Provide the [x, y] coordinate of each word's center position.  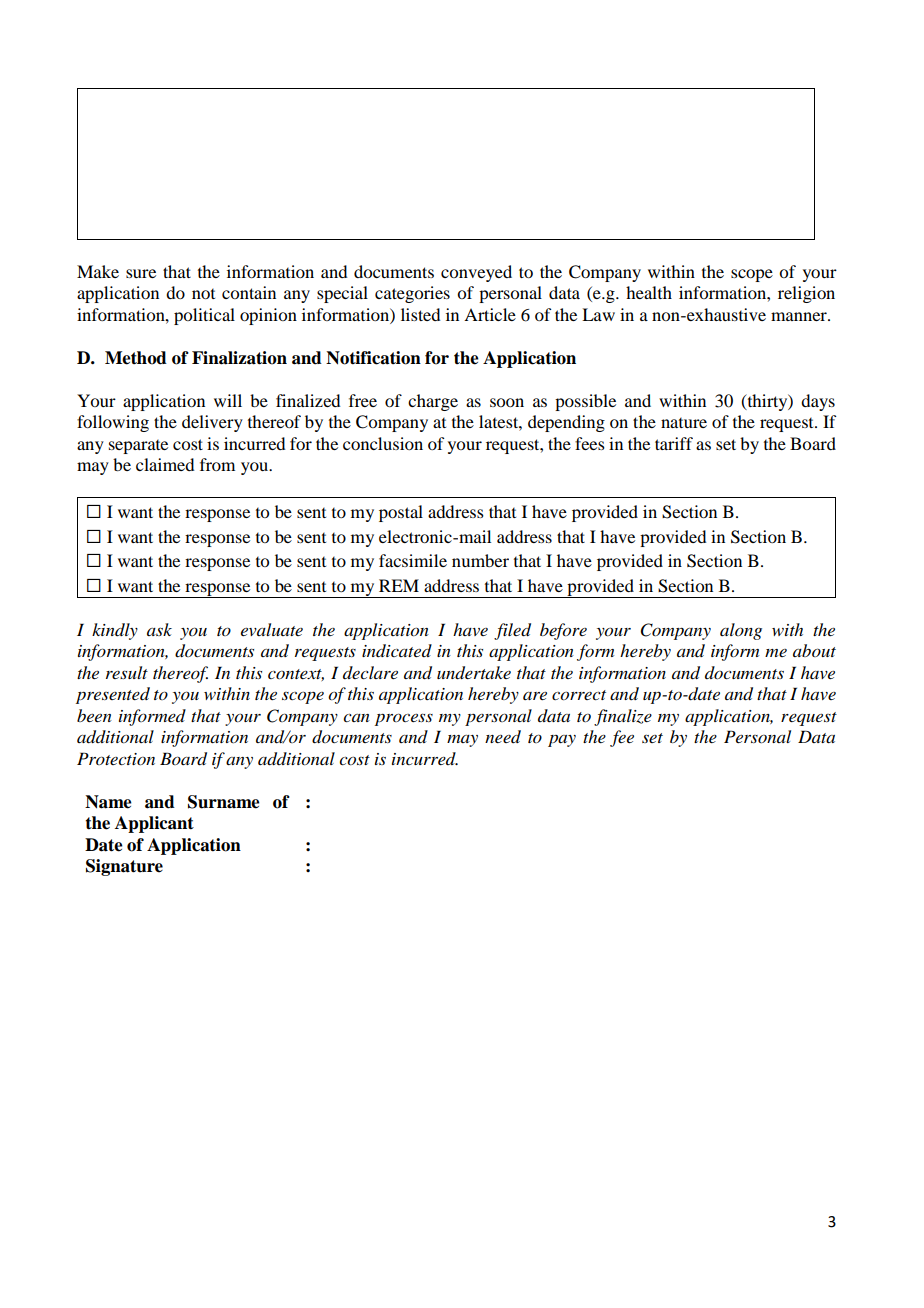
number [480, 560]
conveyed [476, 273]
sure [141, 273]
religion [806, 294]
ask [159, 629]
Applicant [154, 824]
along [741, 631]
